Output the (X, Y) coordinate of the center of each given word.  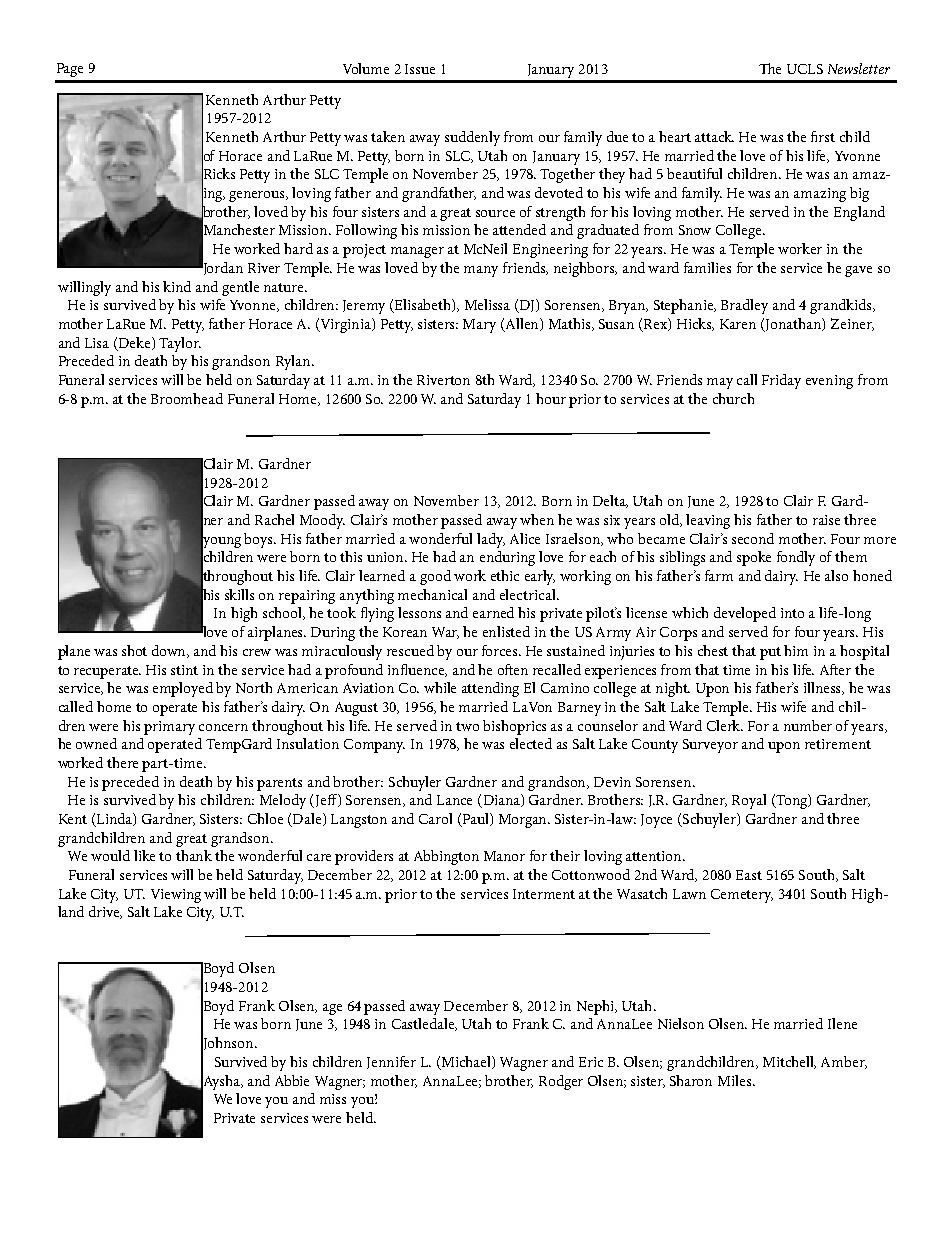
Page (70, 70)
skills (239, 594)
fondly (796, 558)
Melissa (487, 304)
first (823, 136)
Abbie (292, 1080)
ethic (505, 575)
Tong (792, 801)
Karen (738, 324)
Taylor (180, 344)
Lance (454, 800)
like (144, 855)
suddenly (472, 138)
